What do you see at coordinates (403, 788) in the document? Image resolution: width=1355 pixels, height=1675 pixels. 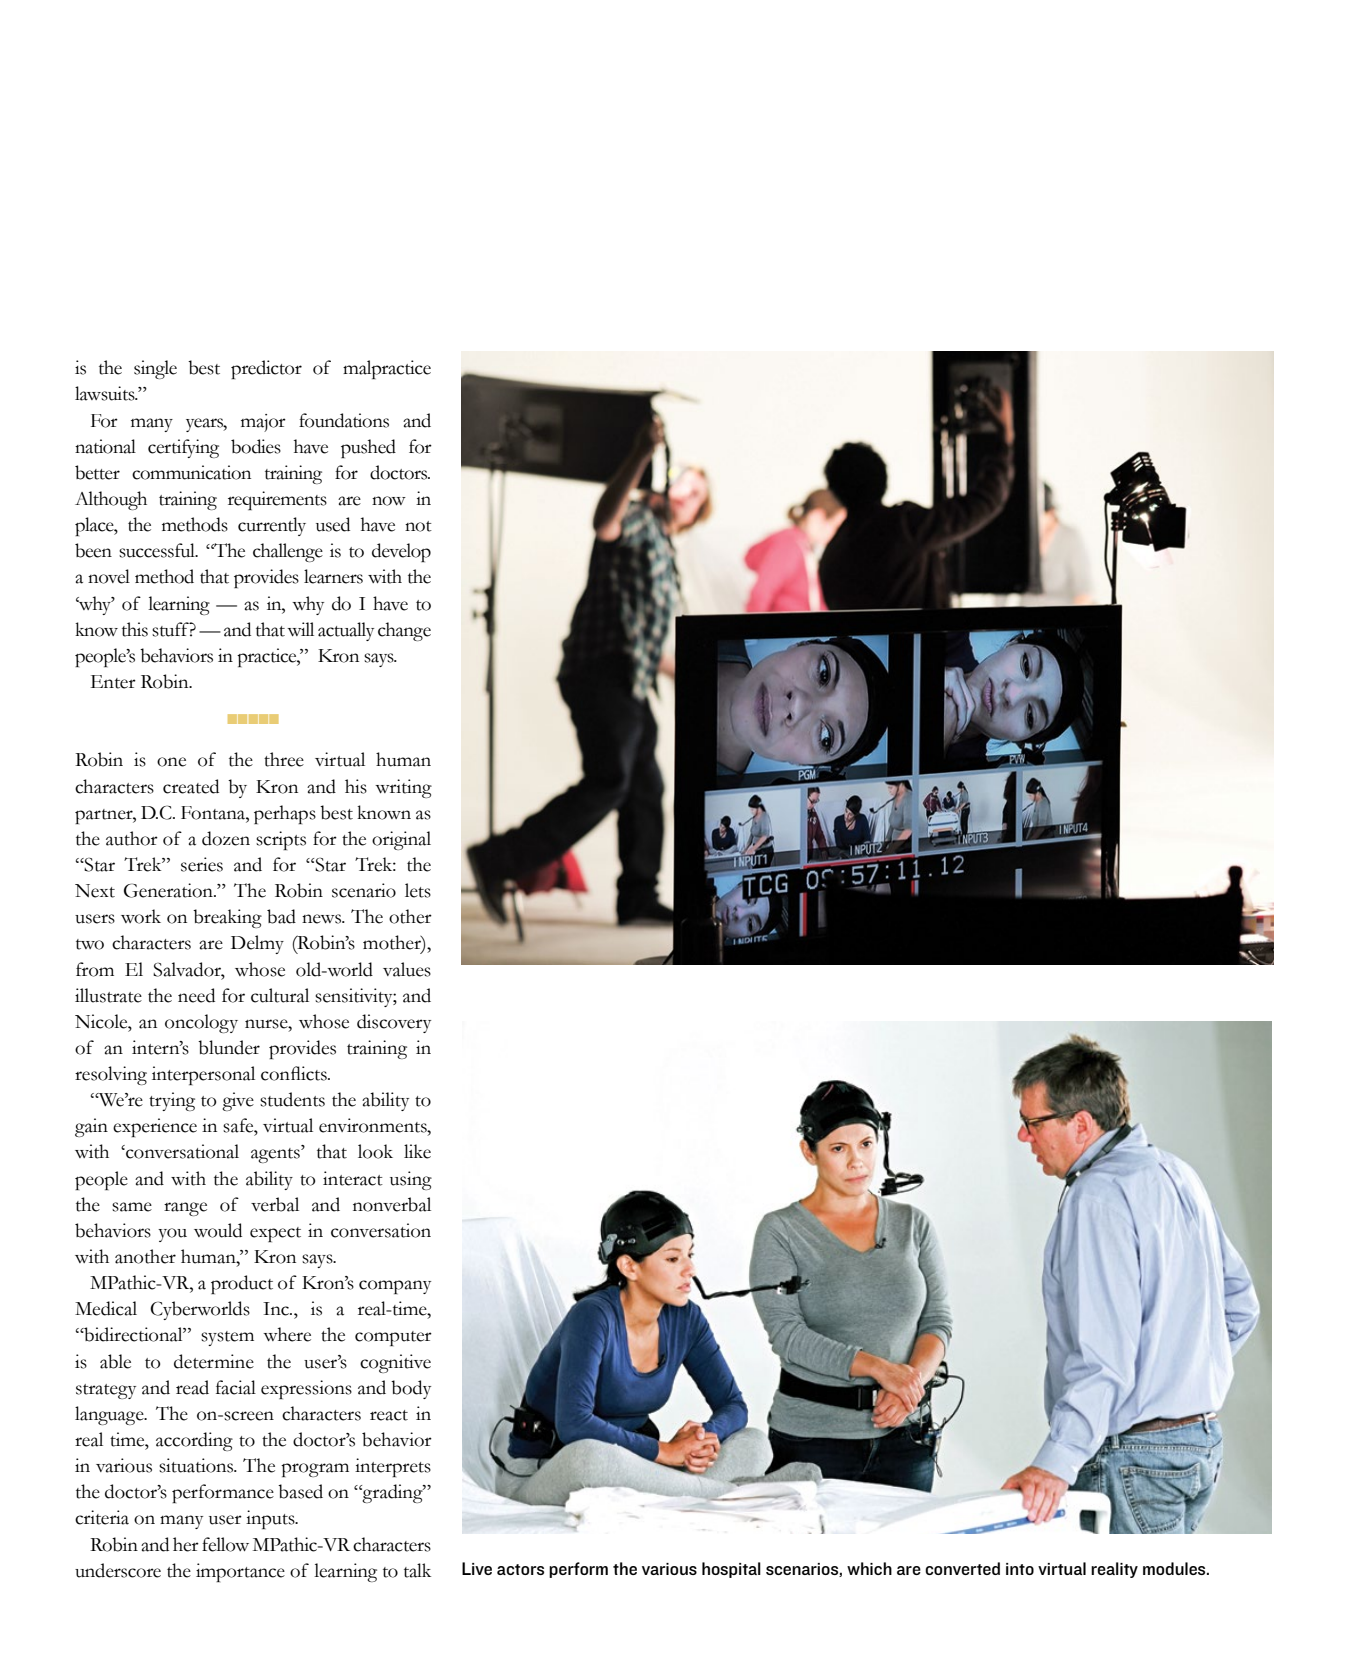 I see `writing` at bounding box center [403, 788].
